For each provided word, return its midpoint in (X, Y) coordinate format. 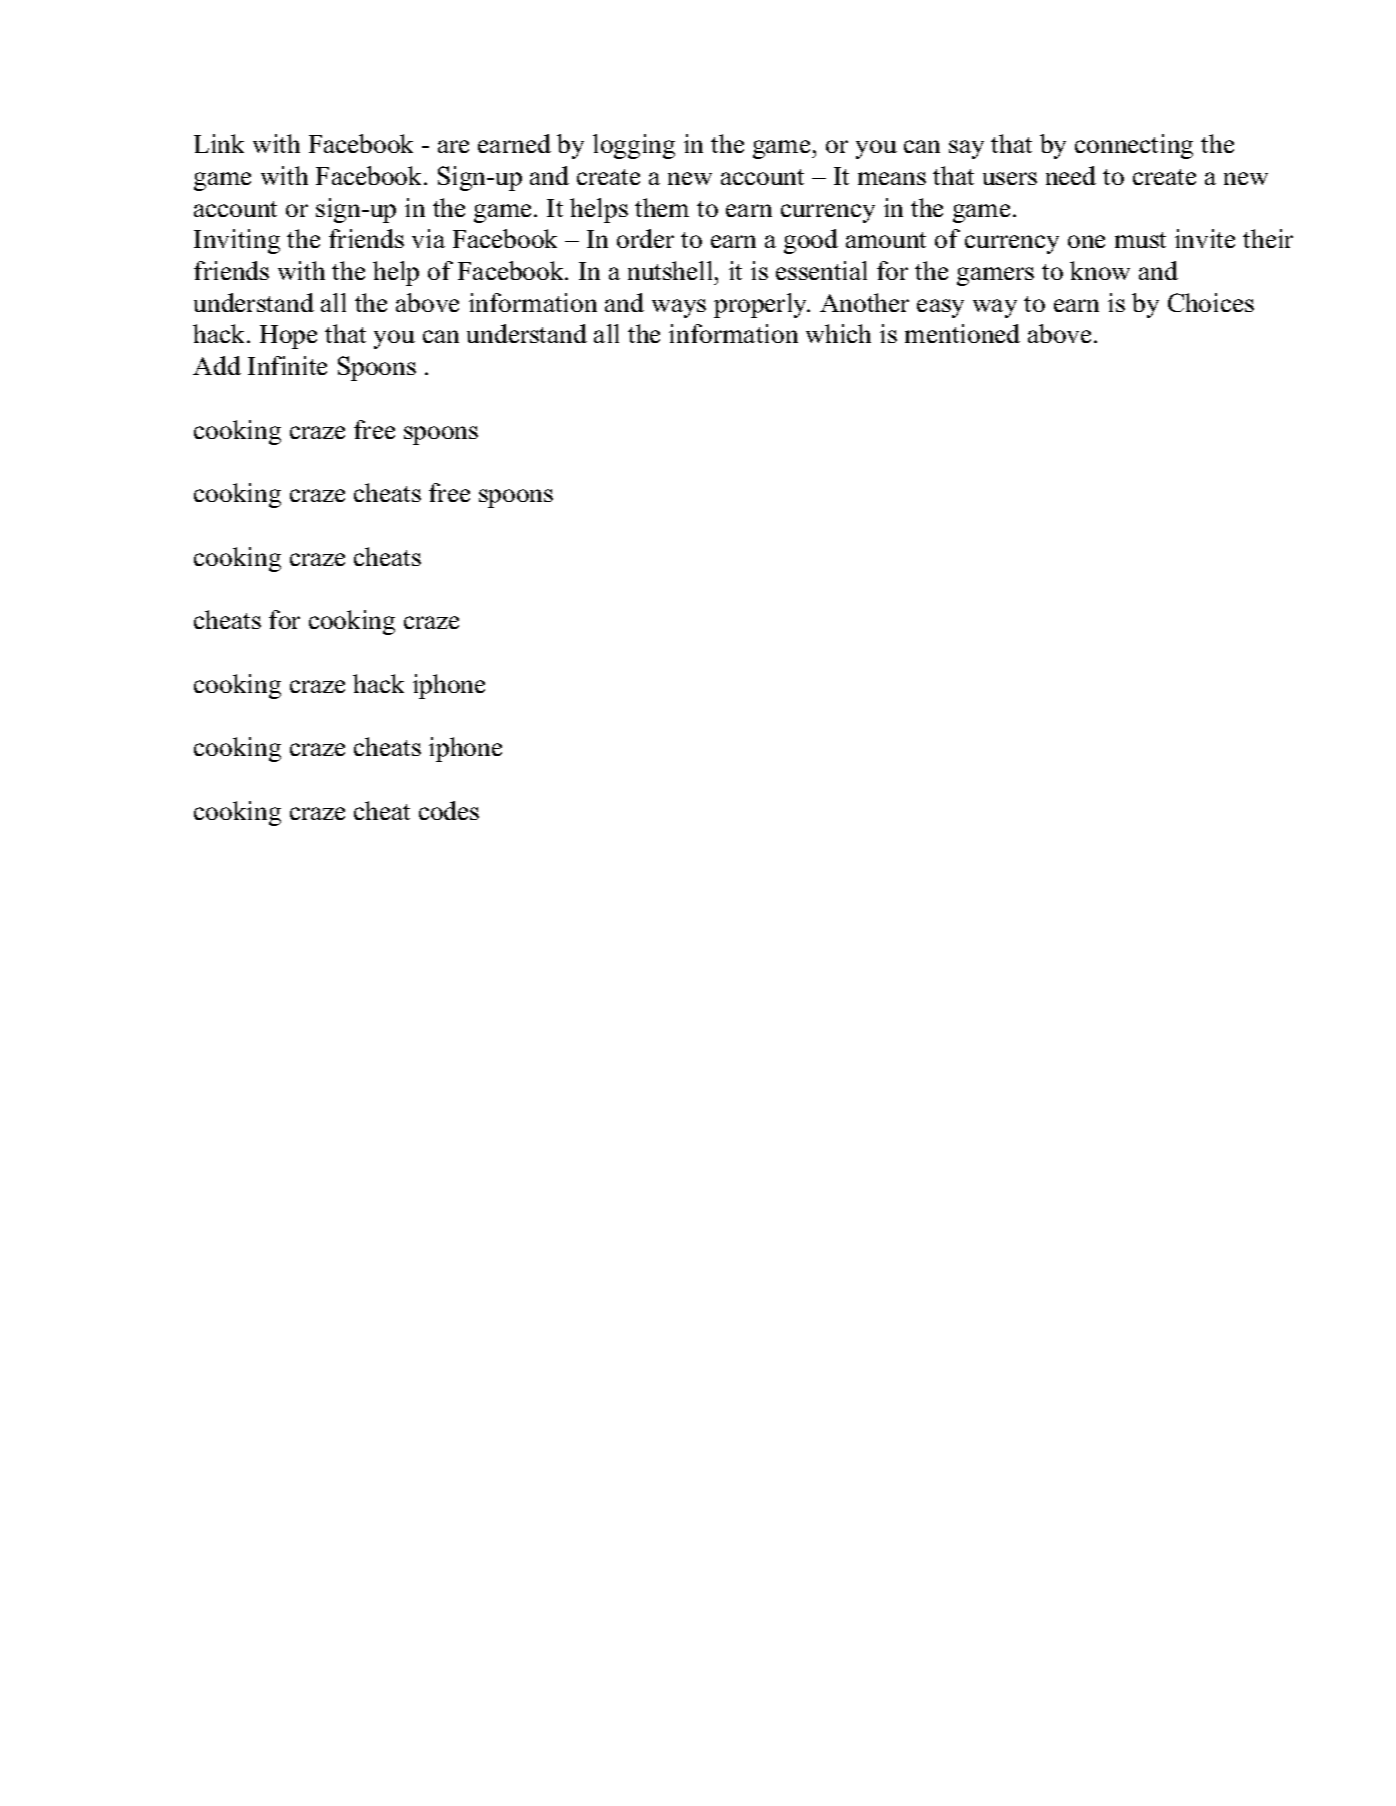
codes (449, 810)
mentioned (962, 333)
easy (940, 308)
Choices (1211, 302)
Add (217, 365)
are (453, 146)
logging (634, 146)
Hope (288, 337)
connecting (1134, 146)
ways (679, 308)
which (838, 333)
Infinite (287, 365)
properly (762, 305)
